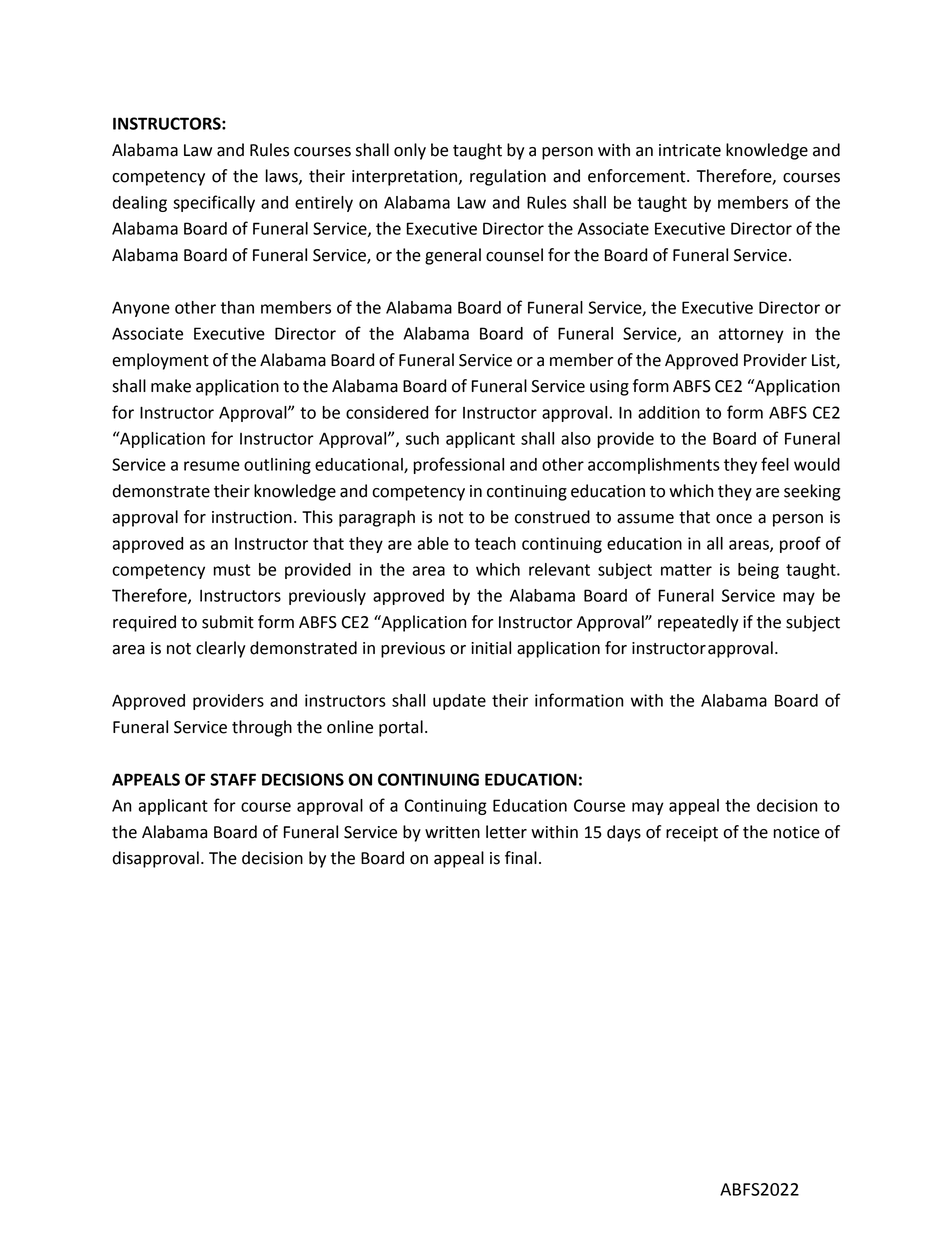 This image has height=1233, width=952. Describe the element at coordinates (214, 203) in the image. I see `specifically` at that location.
